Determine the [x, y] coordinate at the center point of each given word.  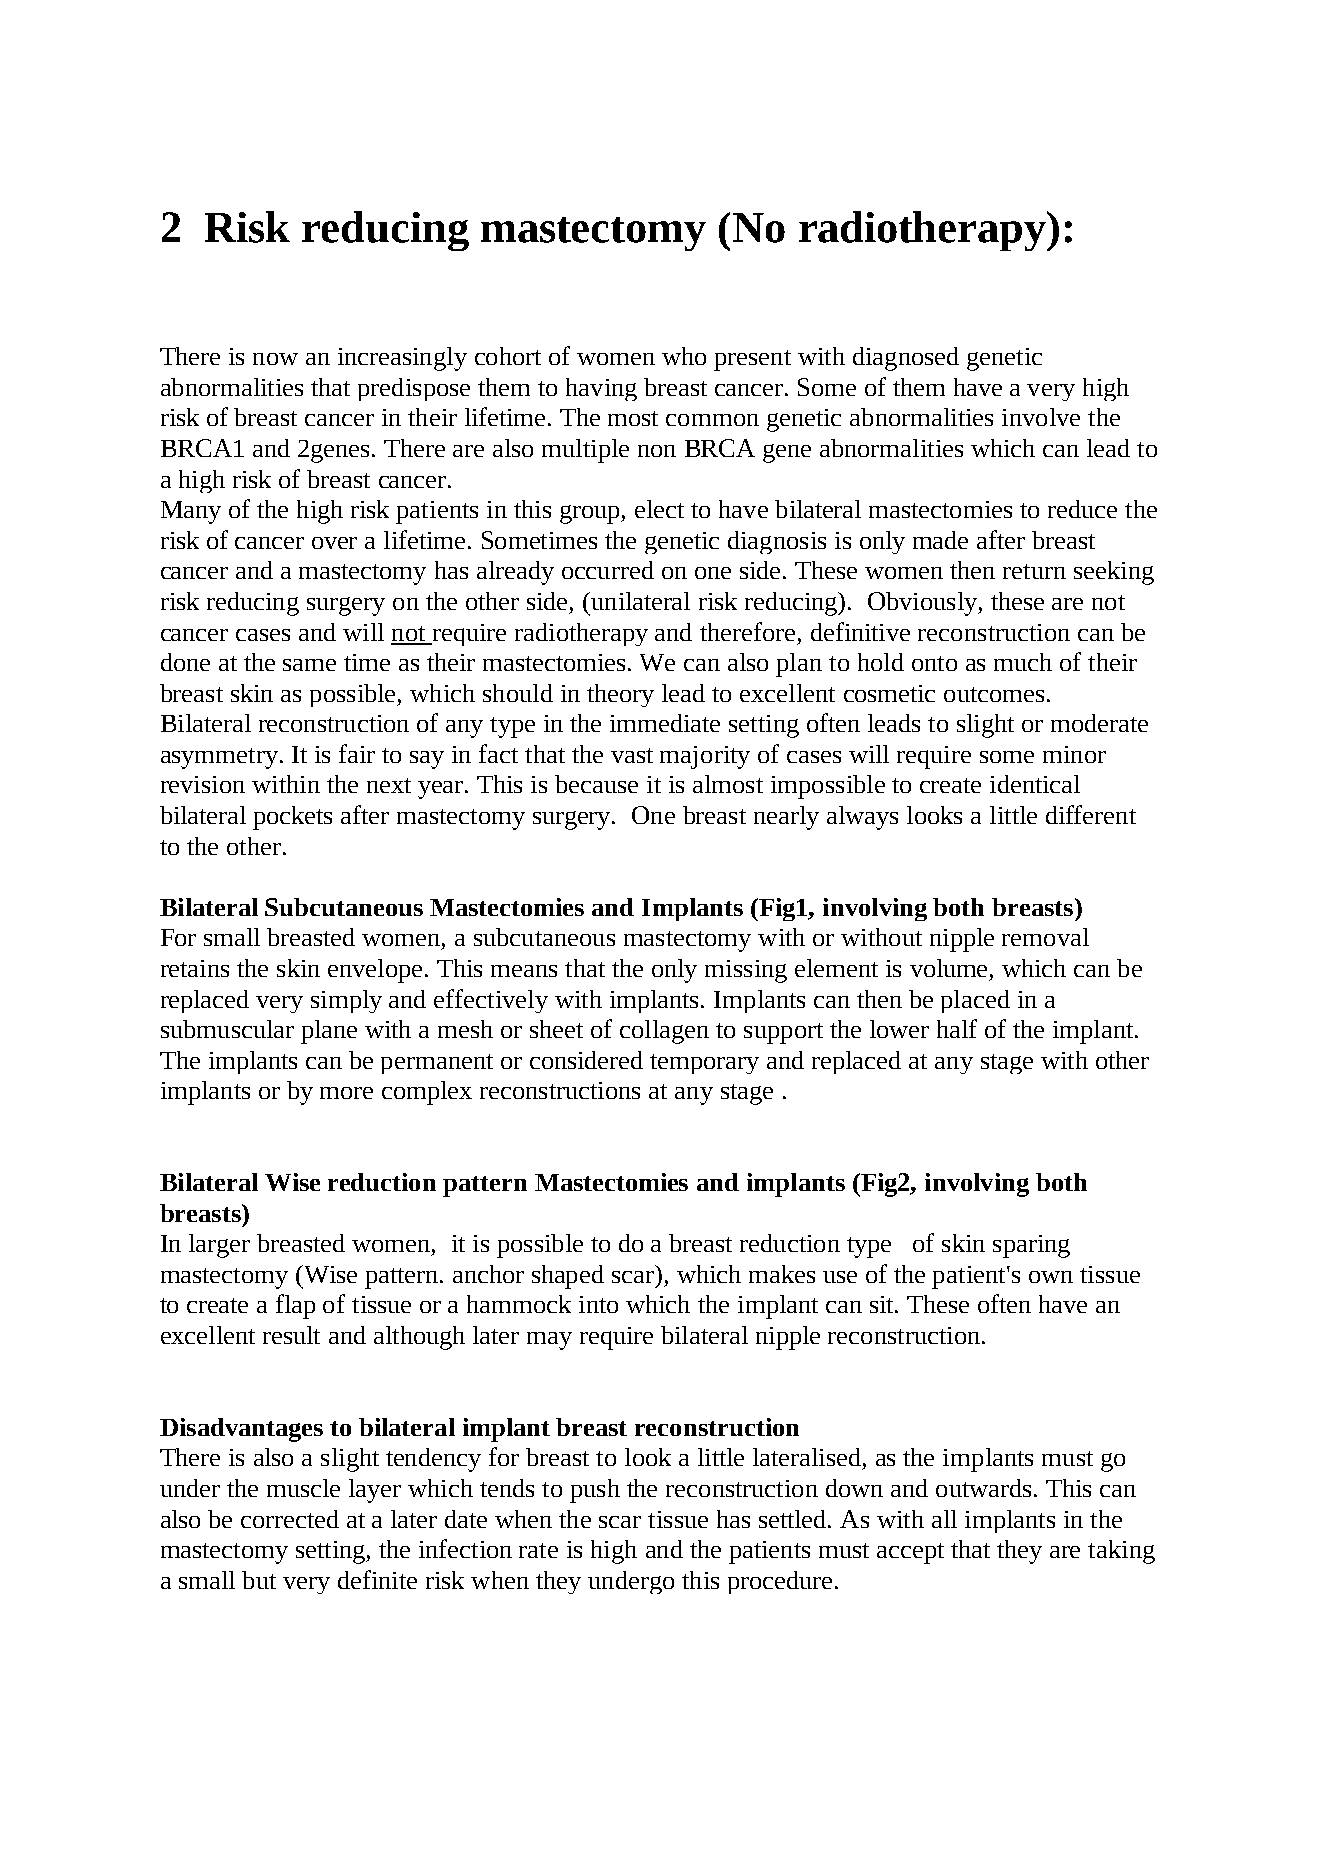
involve [1041, 417]
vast [632, 755]
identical [1035, 784]
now [275, 359]
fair [357, 753]
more [346, 1093]
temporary [704, 1064]
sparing [1031, 1246]
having [601, 389]
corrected [290, 1519]
